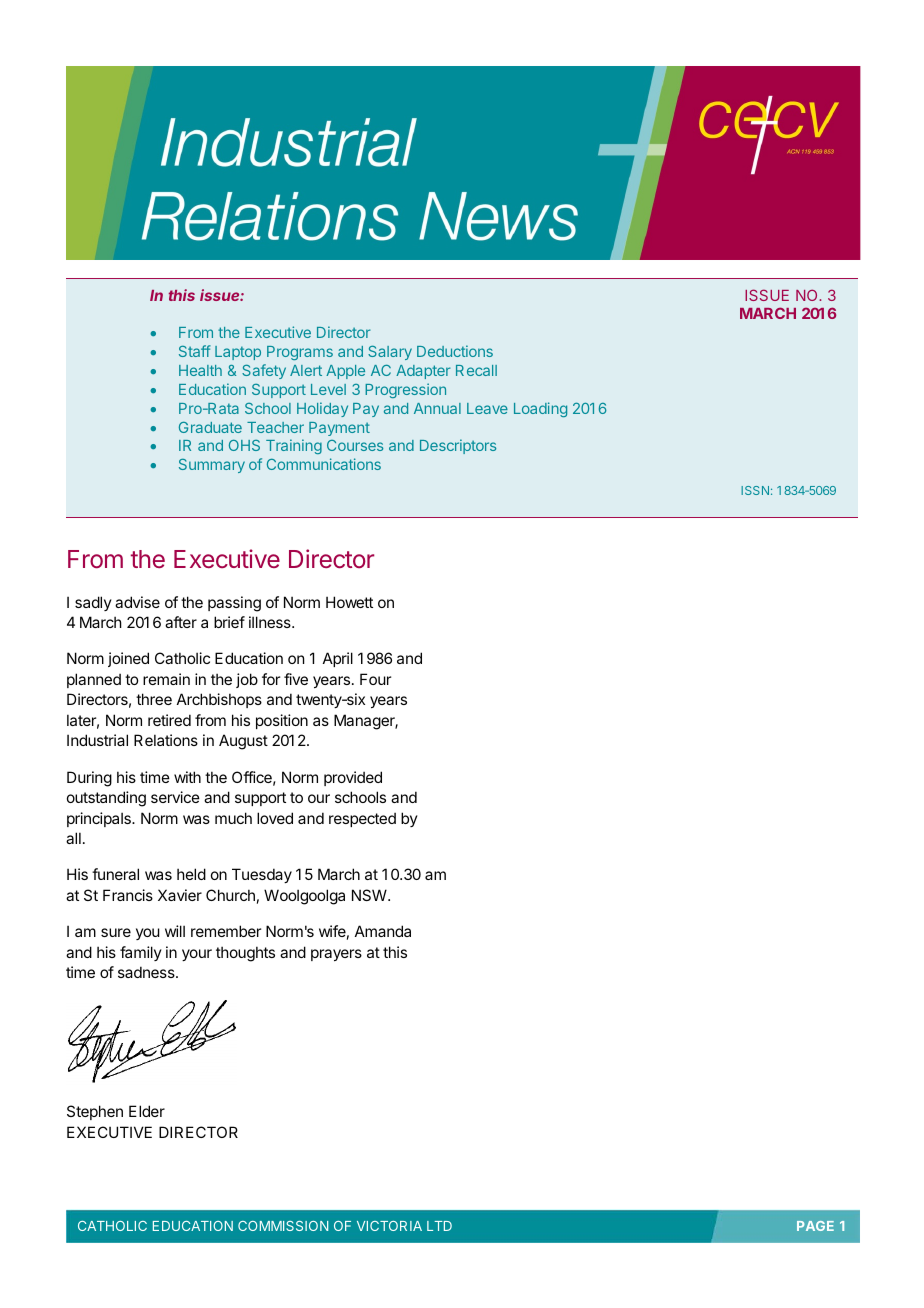  I want to click on NSW, so click(370, 895).
